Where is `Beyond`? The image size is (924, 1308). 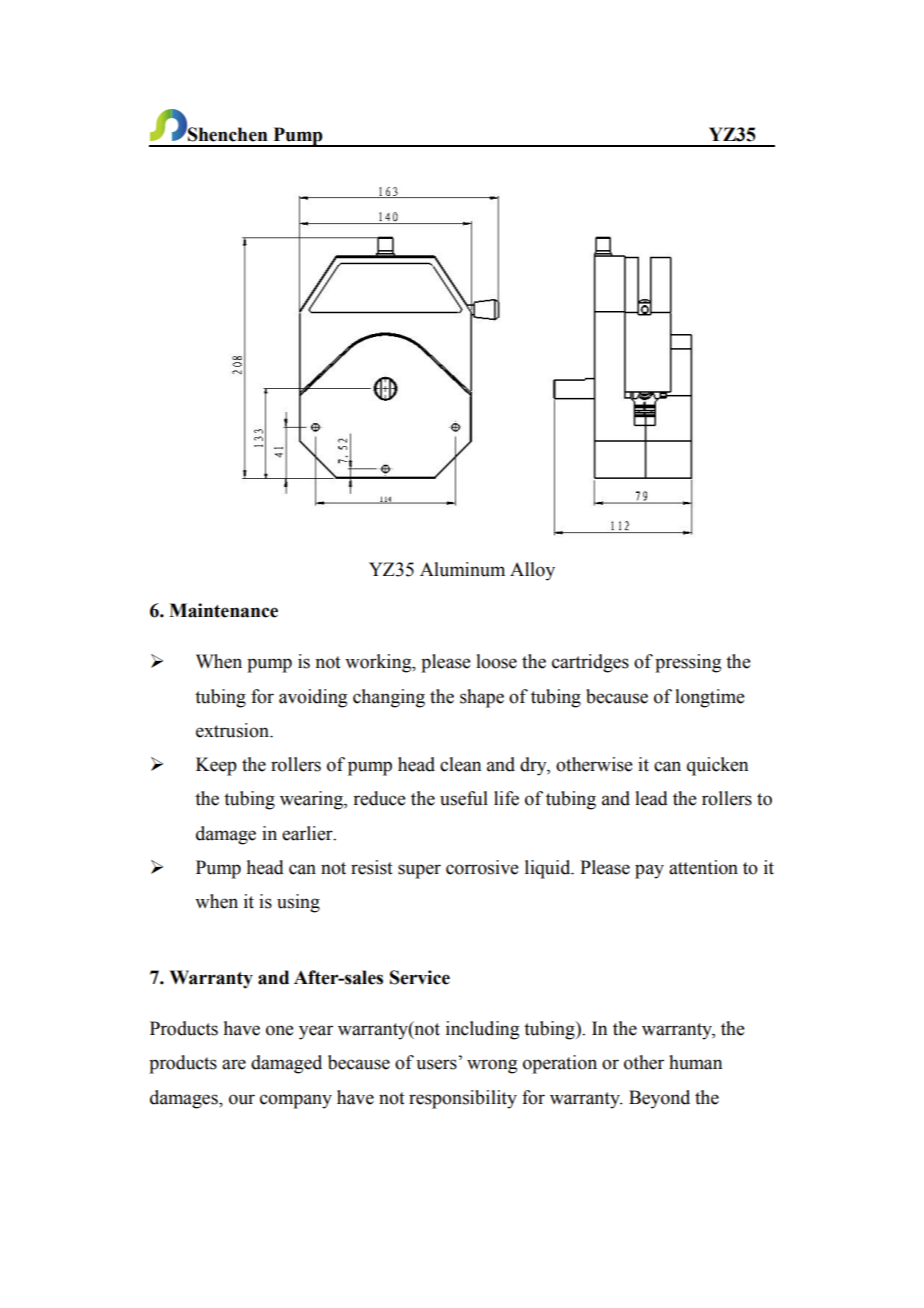
Beyond is located at coordinates (659, 1099).
